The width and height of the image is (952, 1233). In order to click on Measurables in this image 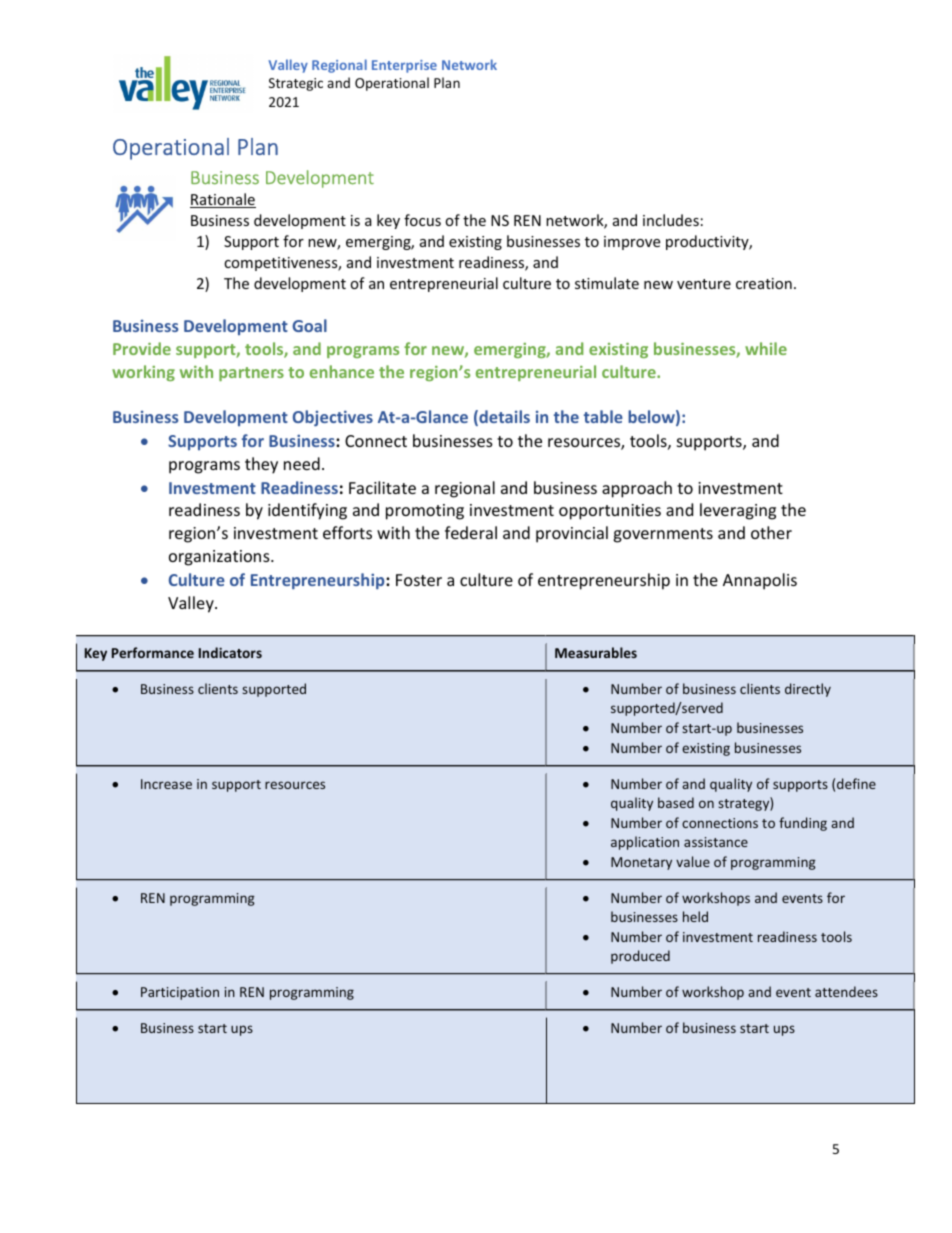, I will do `click(596, 652)`.
